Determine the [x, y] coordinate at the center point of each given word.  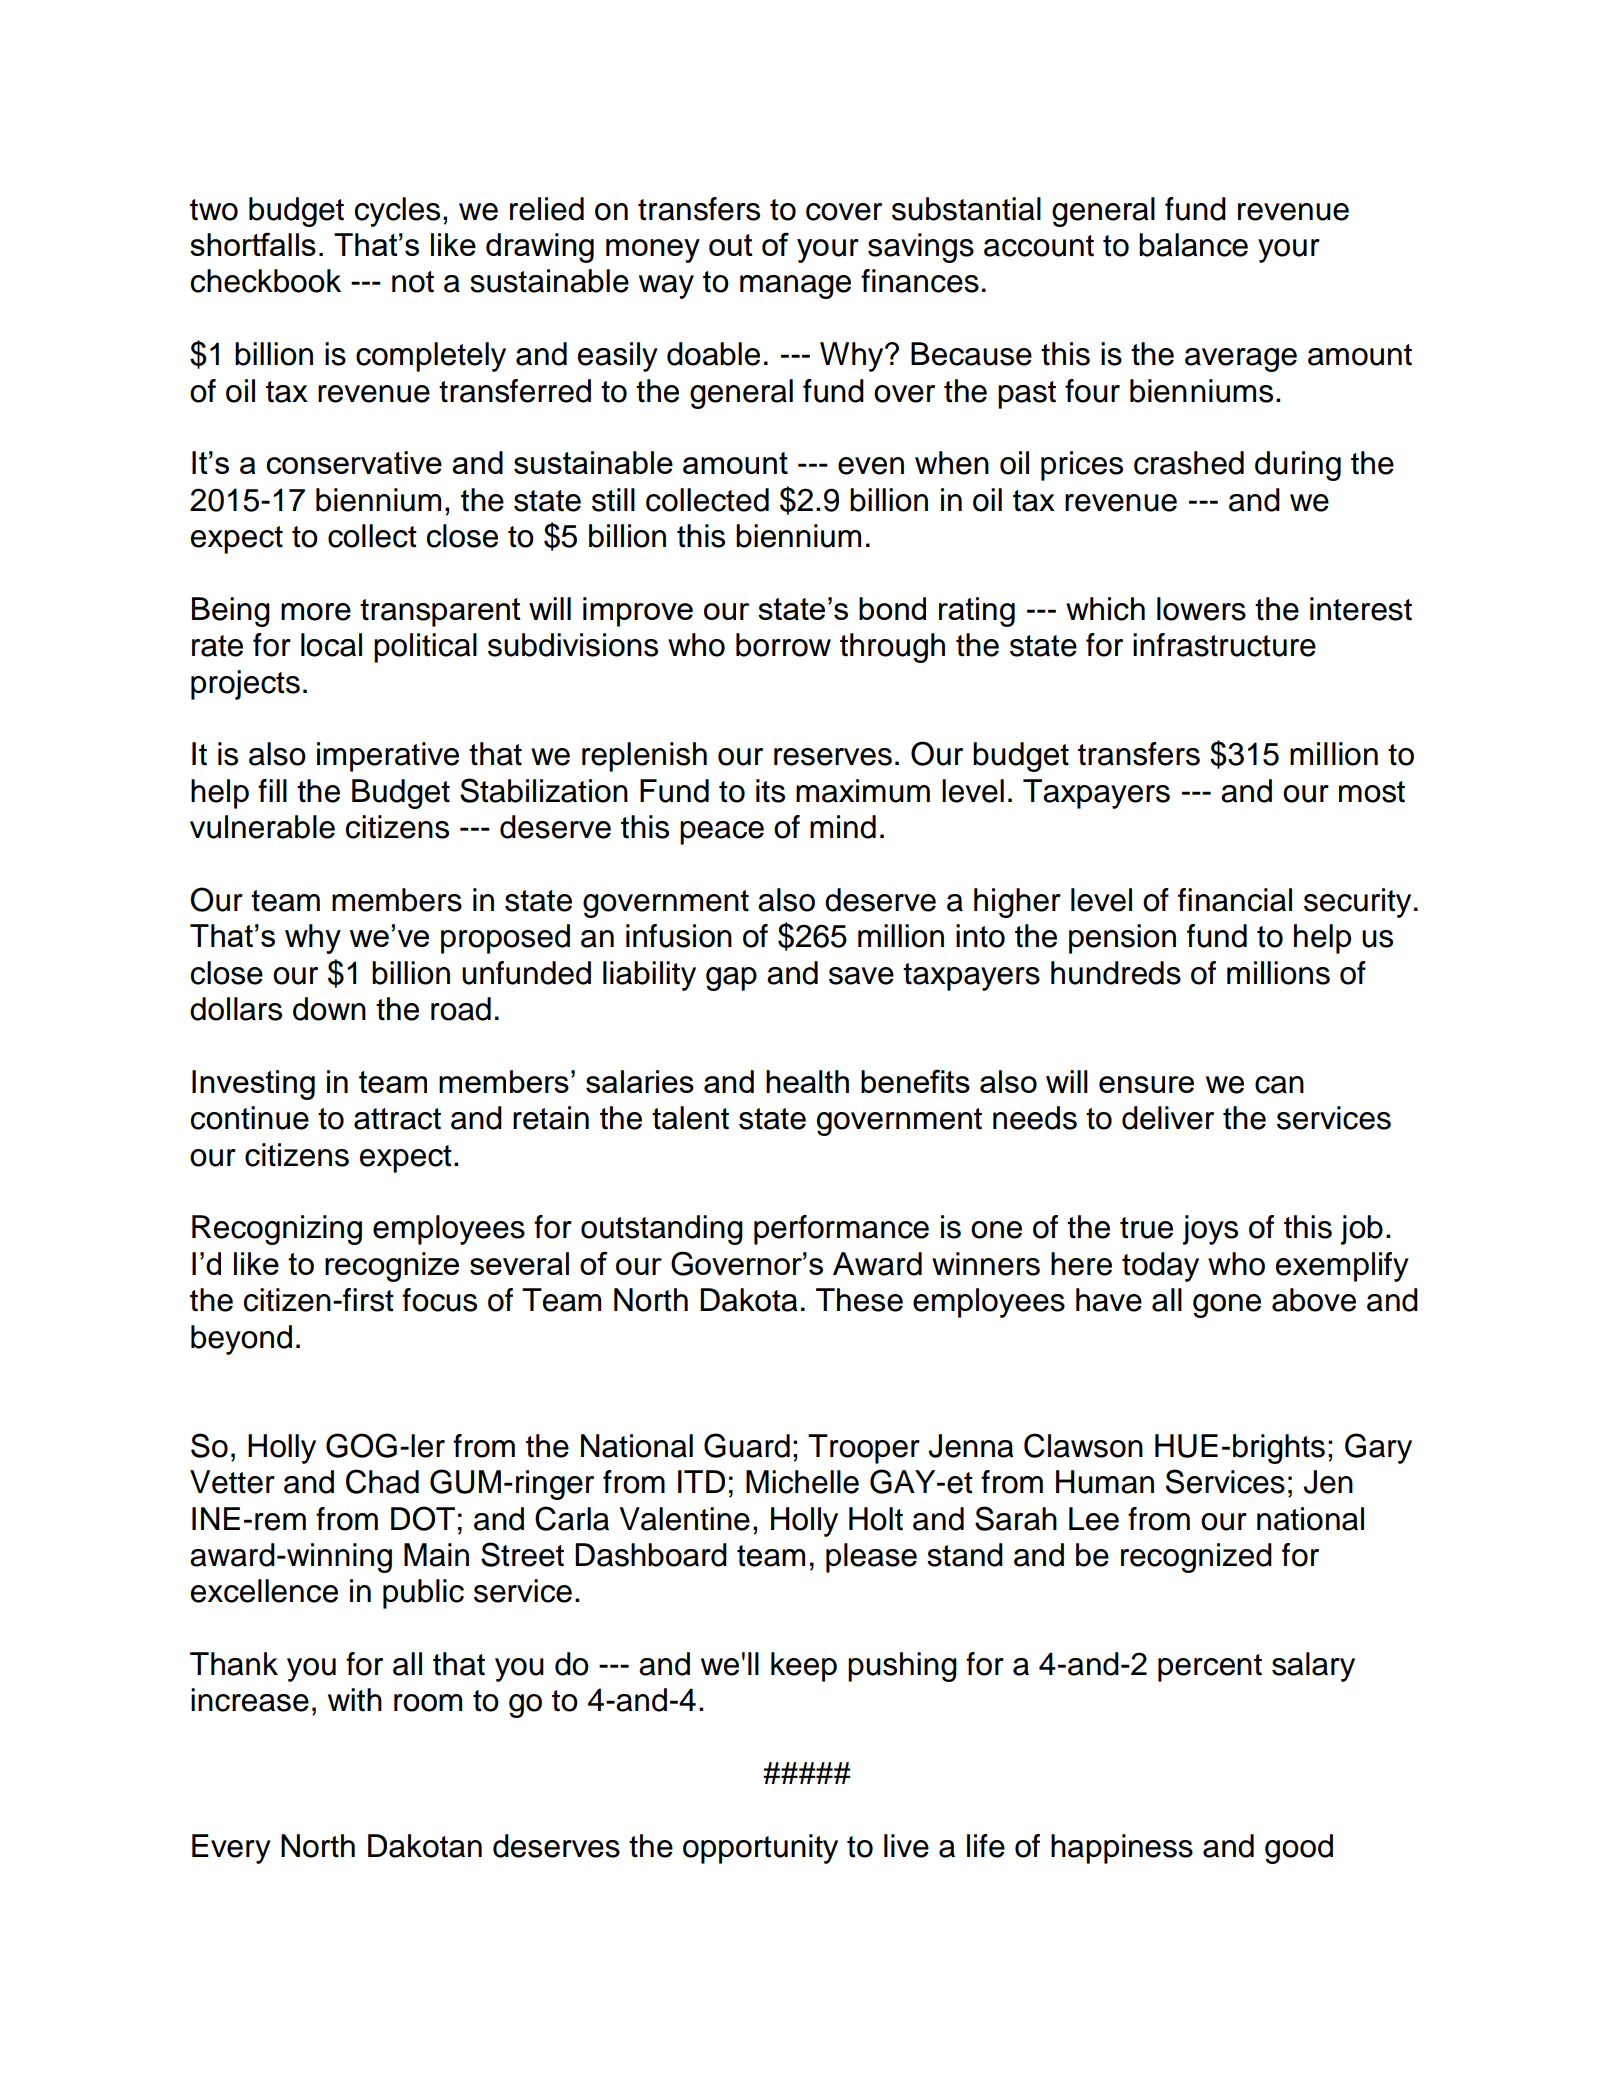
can [1279, 1085]
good [1299, 1849]
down [329, 1009]
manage [795, 287]
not [413, 282]
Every [231, 1849]
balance [1193, 245]
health [807, 1081]
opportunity [760, 1849]
